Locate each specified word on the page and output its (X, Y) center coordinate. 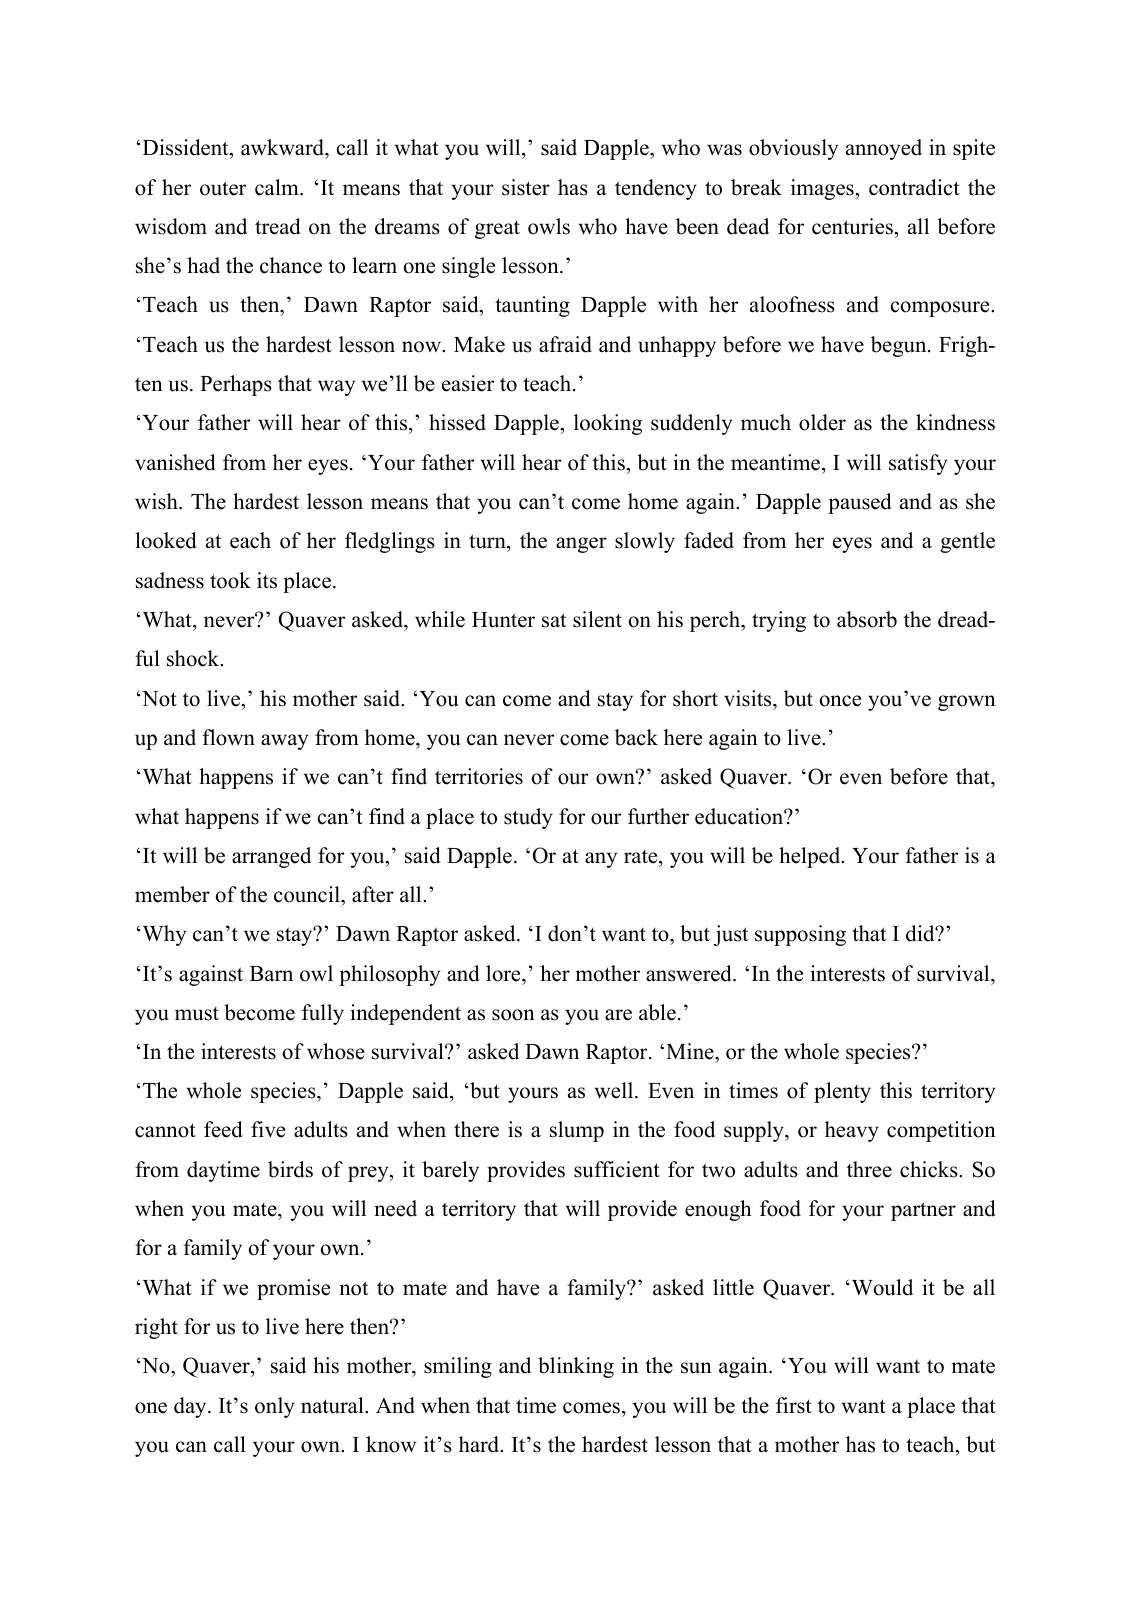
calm (278, 187)
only (275, 1407)
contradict (914, 187)
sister (526, 187)
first (794, 1405)
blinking (576, 1367)
